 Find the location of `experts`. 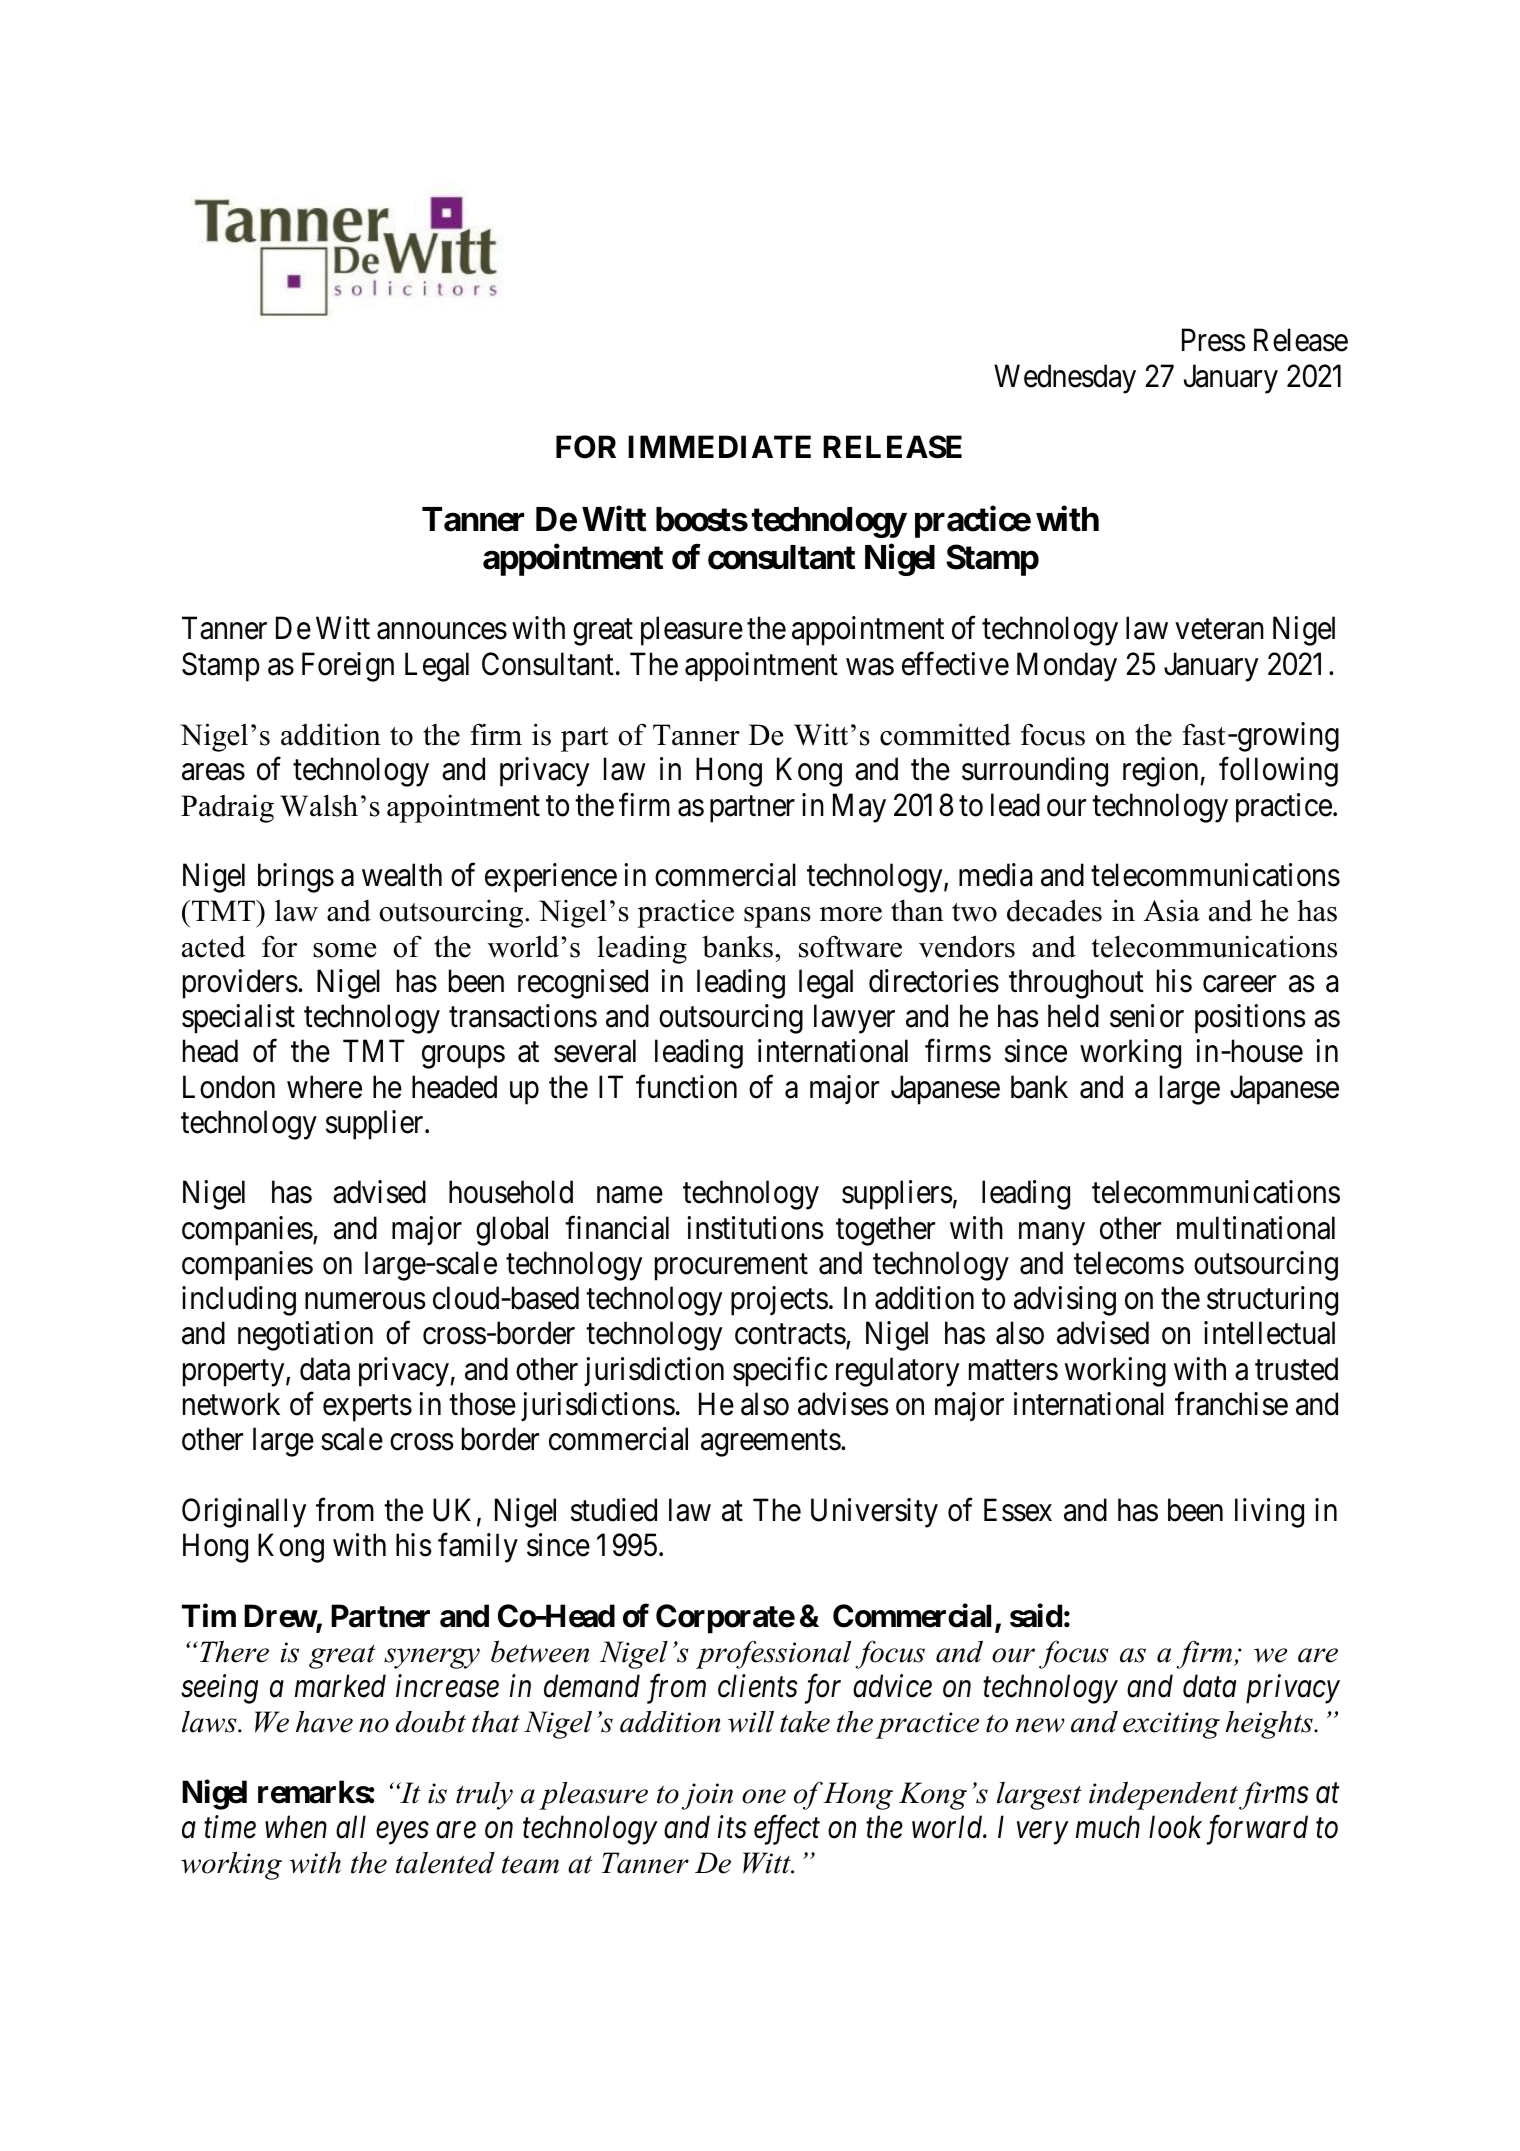

experts is located at coordinates (367, 1408).
